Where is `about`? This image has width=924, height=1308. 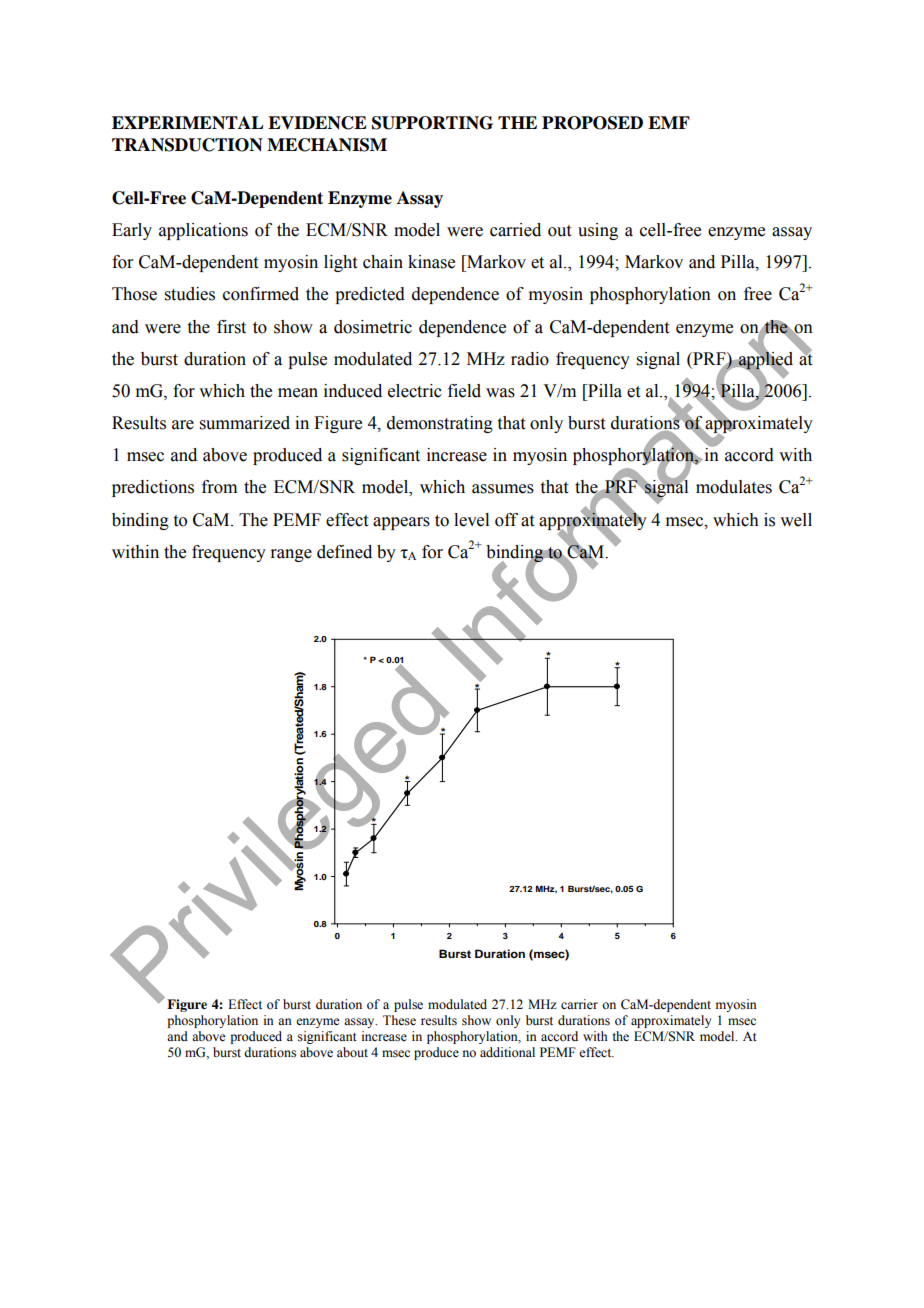
about is located at coordinates (352, 1052).
